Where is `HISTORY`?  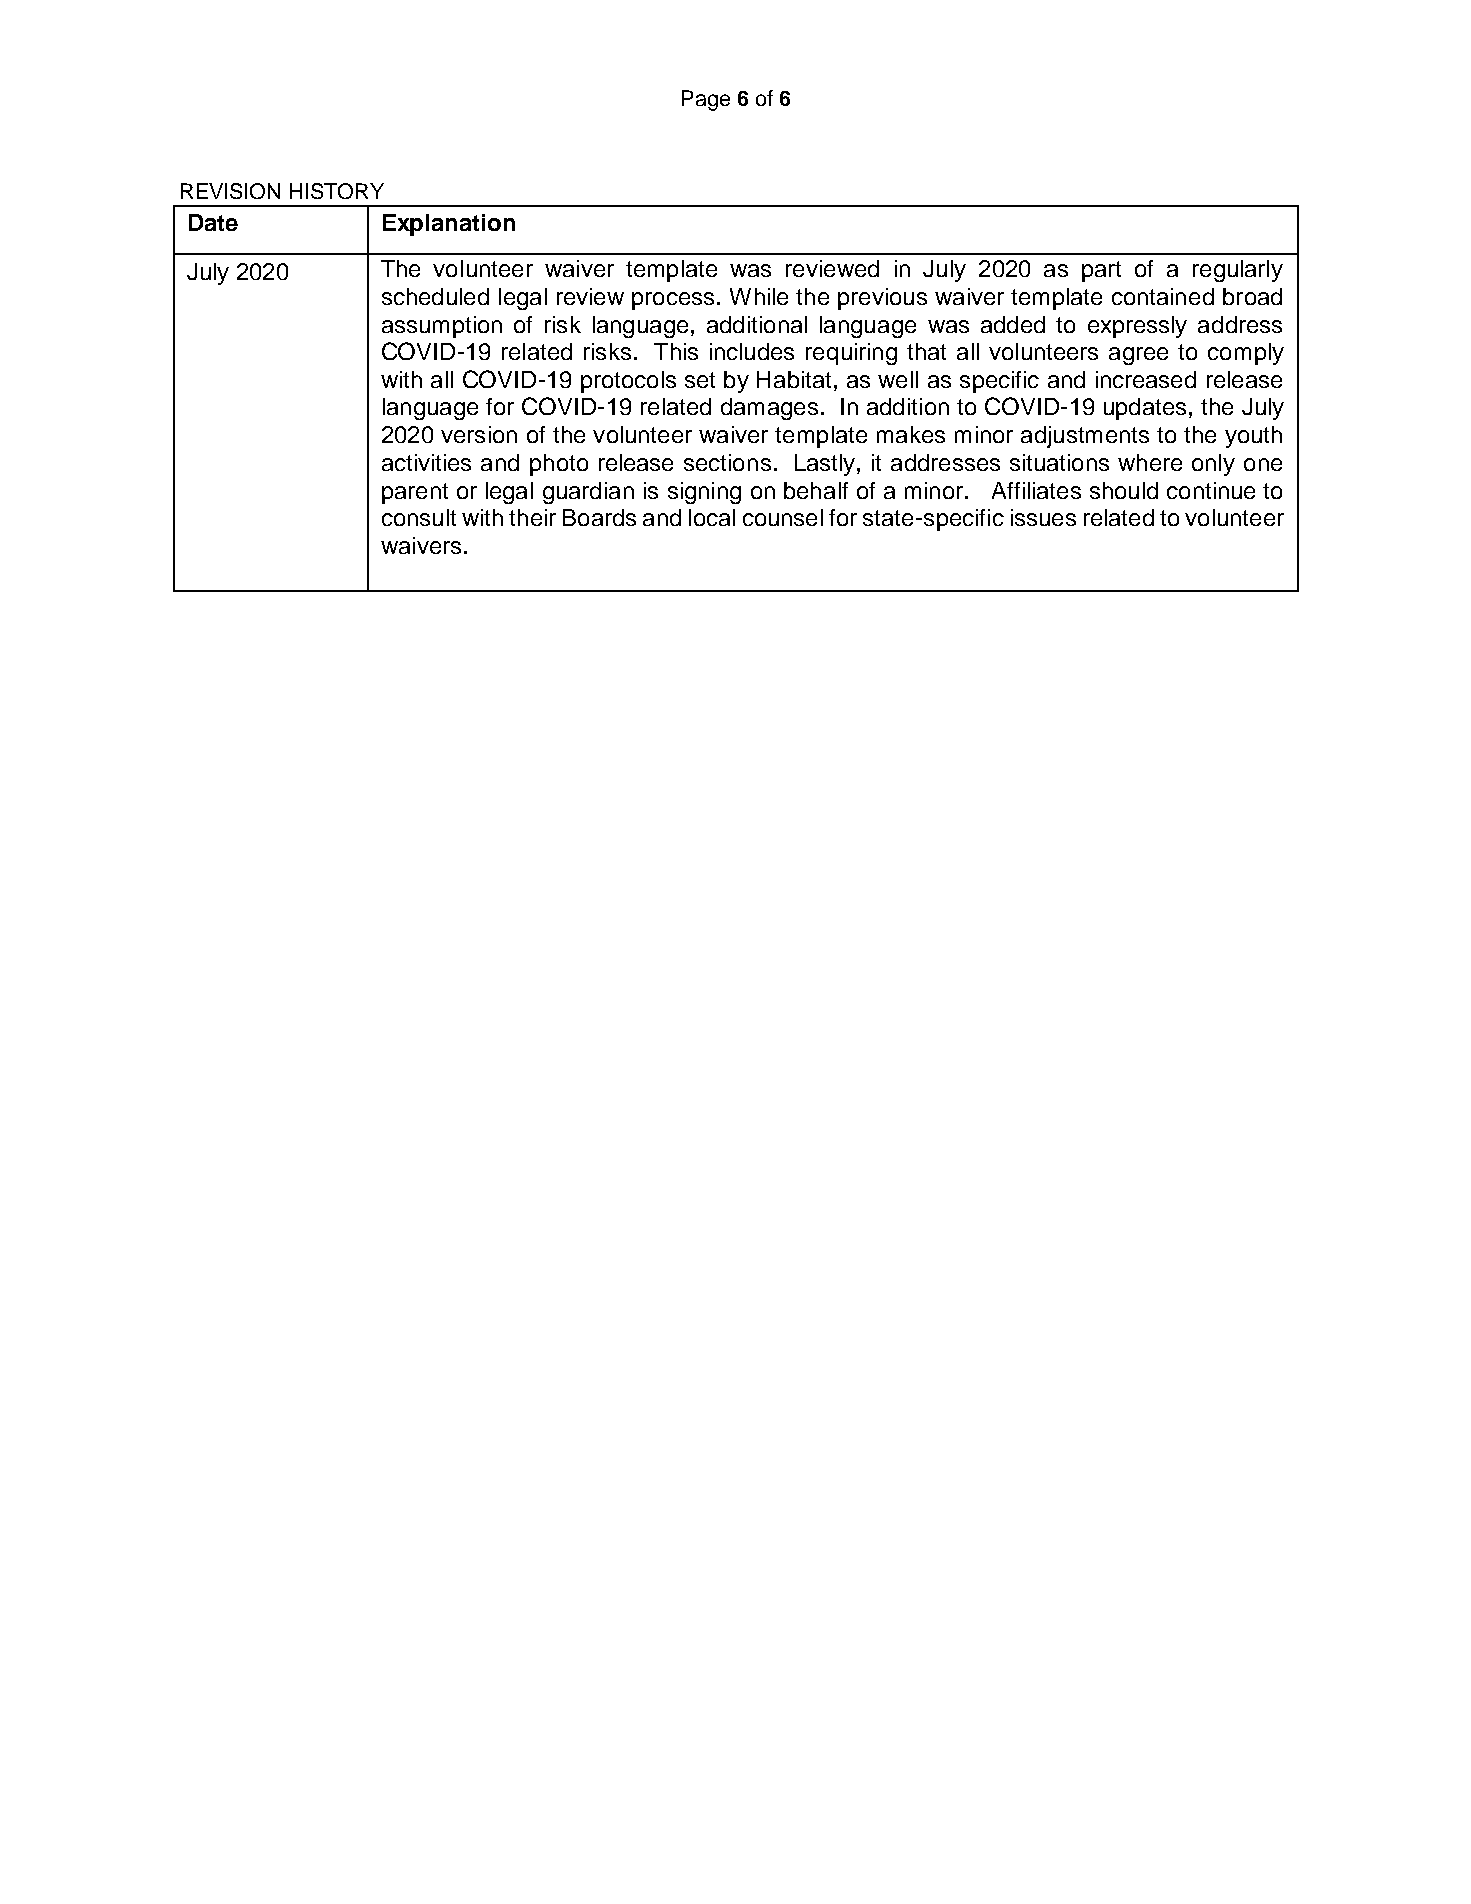 HISTORY is located at coordinates (337, 191).
